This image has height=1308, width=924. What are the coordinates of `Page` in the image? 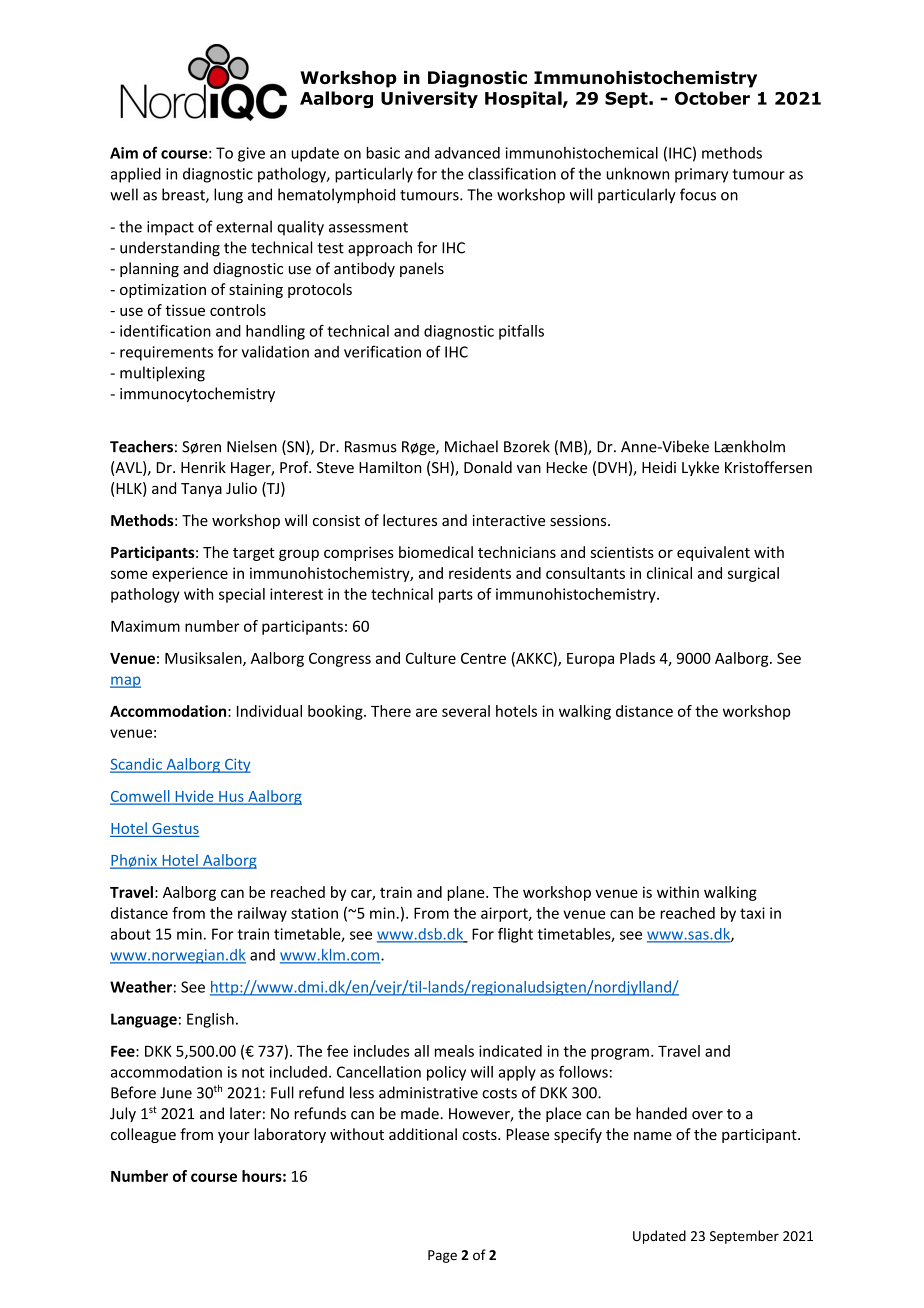 It's located at (442, 1256).
